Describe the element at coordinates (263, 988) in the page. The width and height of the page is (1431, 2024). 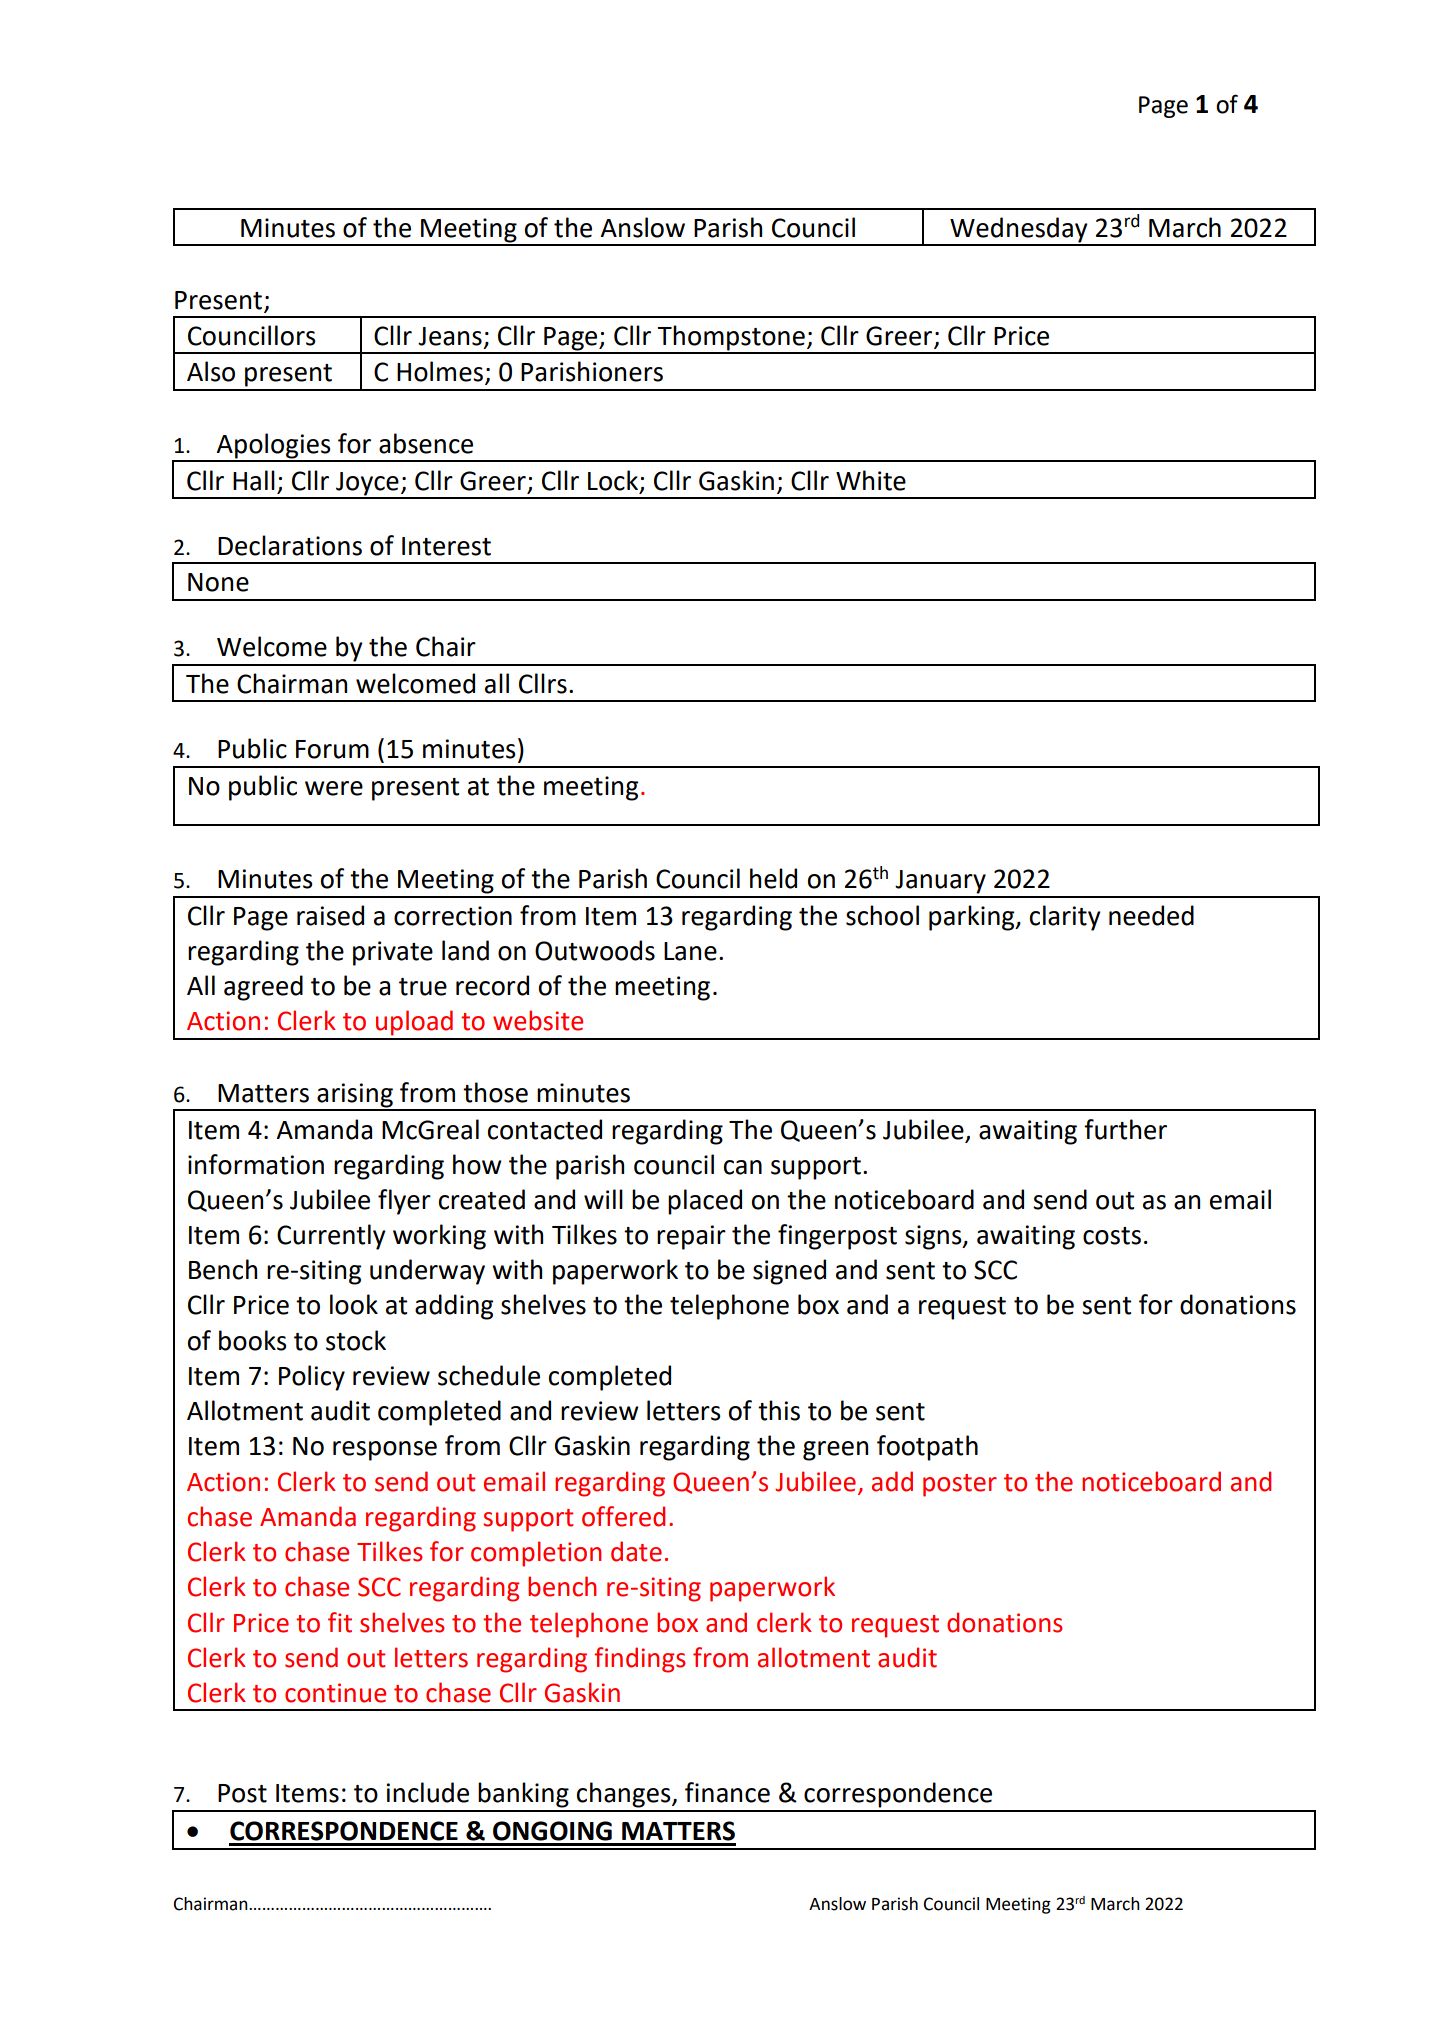
I see `agreed` at that location.
